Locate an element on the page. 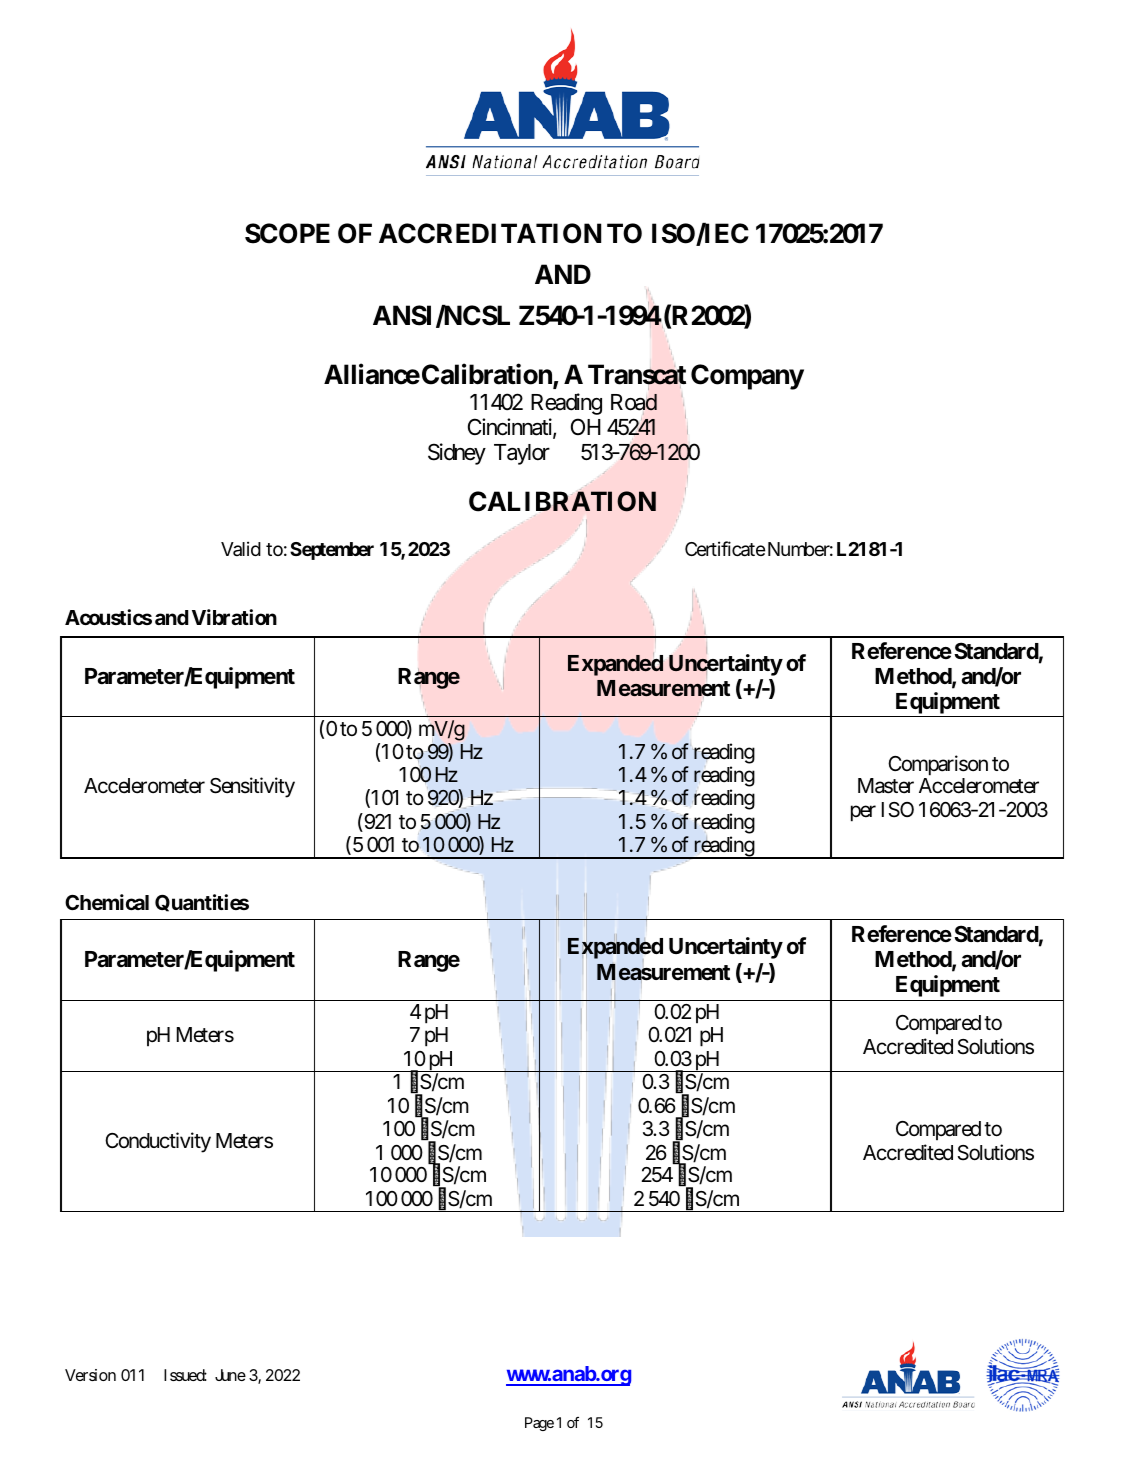 Image resolution: width=1126 pixels, height=1458 pixels. Comparison is located at coordinates (938, 767).
